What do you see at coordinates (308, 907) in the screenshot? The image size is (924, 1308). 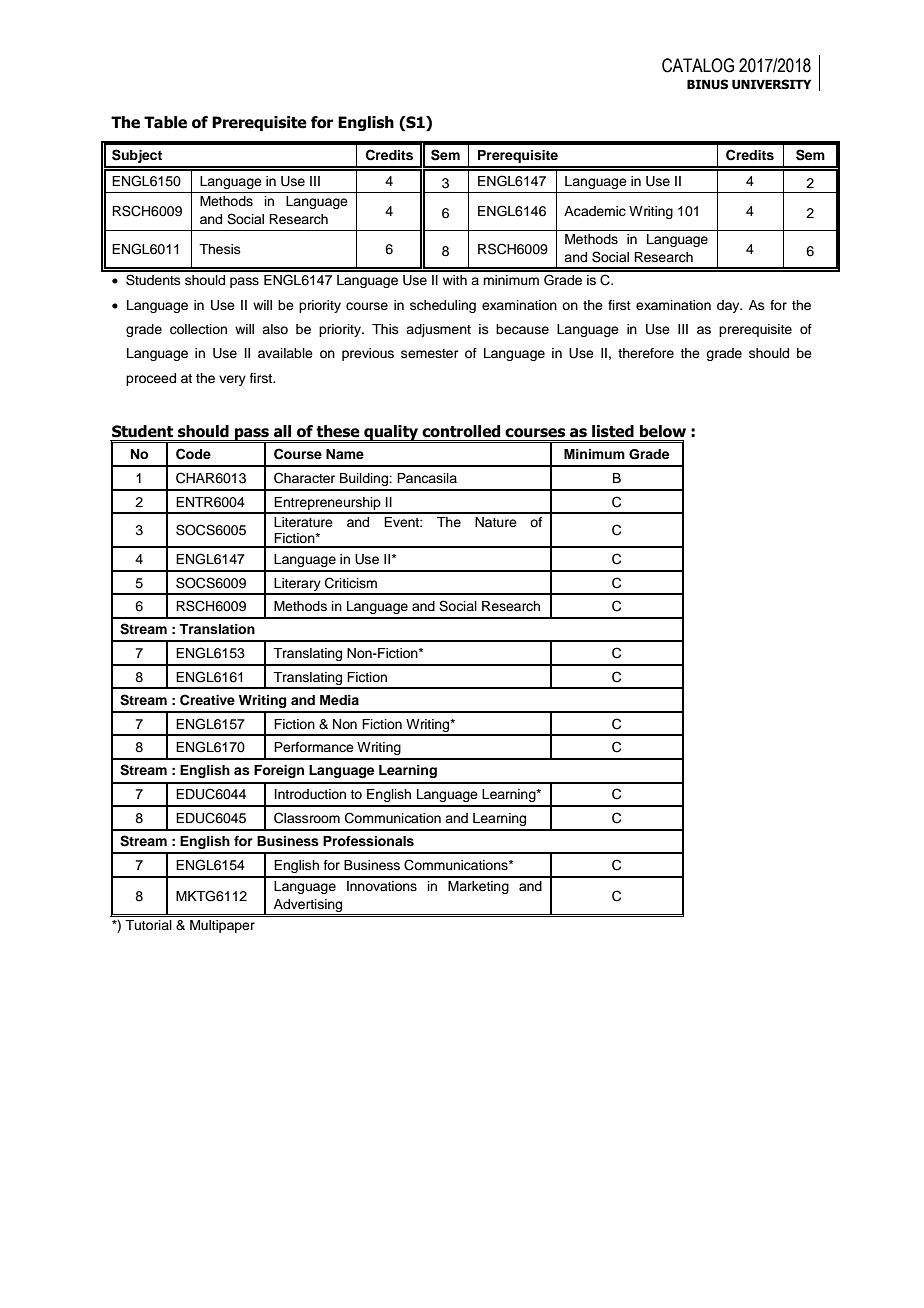 I see `Advertising` at bounding box center [308, 907].
